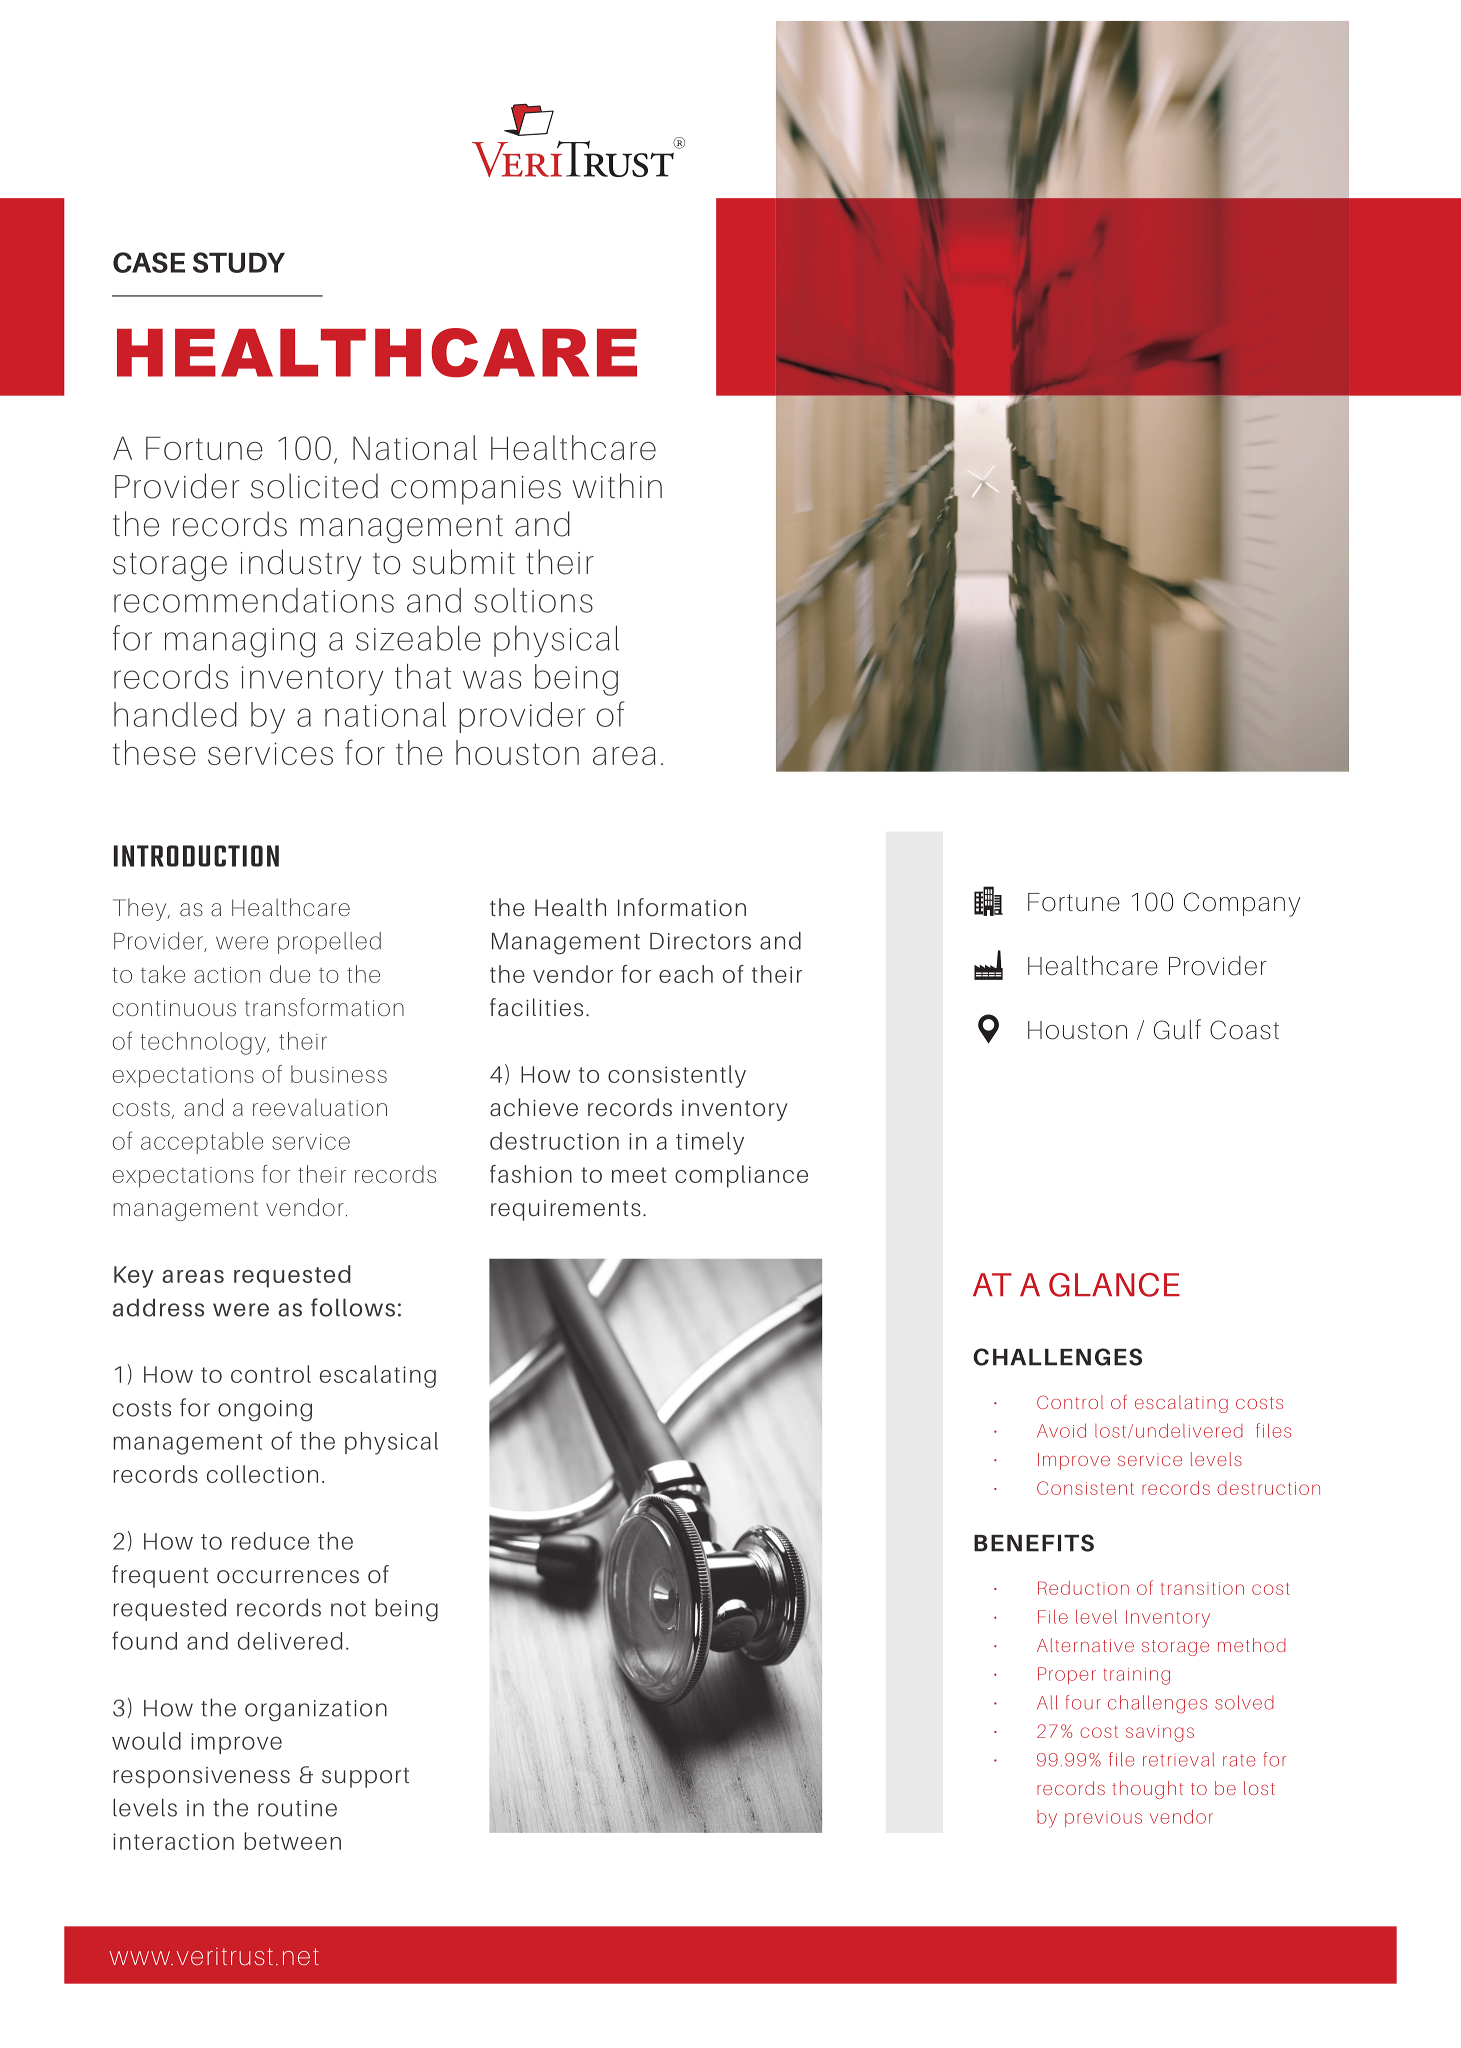 The height and width of the screenshot is (2048, 1461). What do you see at coordinates (1242, 904) in the screenshot?
I see `Company` at bounding box center [1242, 904].
